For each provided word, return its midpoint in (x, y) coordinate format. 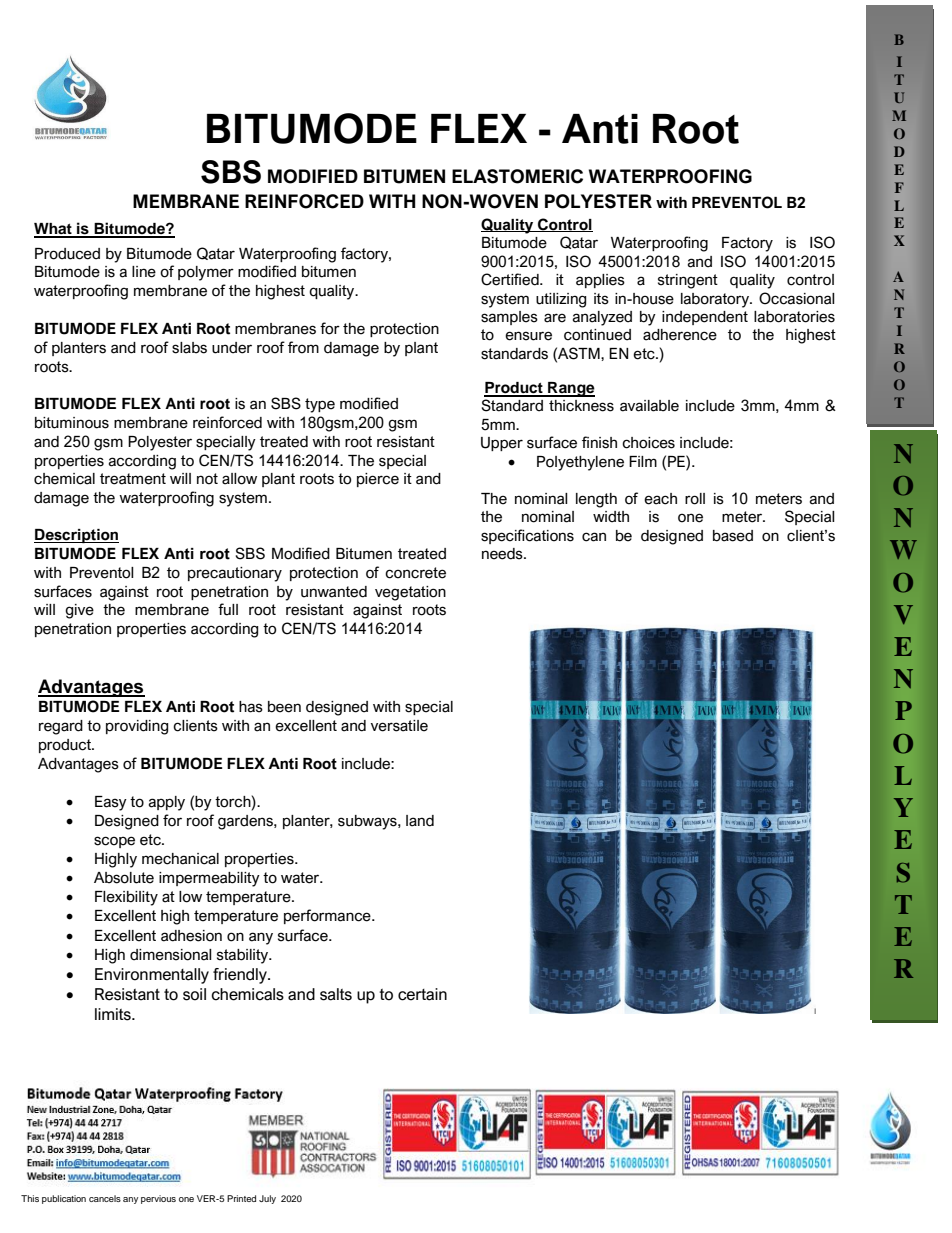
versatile (399, 726)
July (267, 1199)
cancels (105, 1198)
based (733, 536)
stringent (688, 281)
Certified (511, 279)
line (144, 272)
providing (137, 727)
